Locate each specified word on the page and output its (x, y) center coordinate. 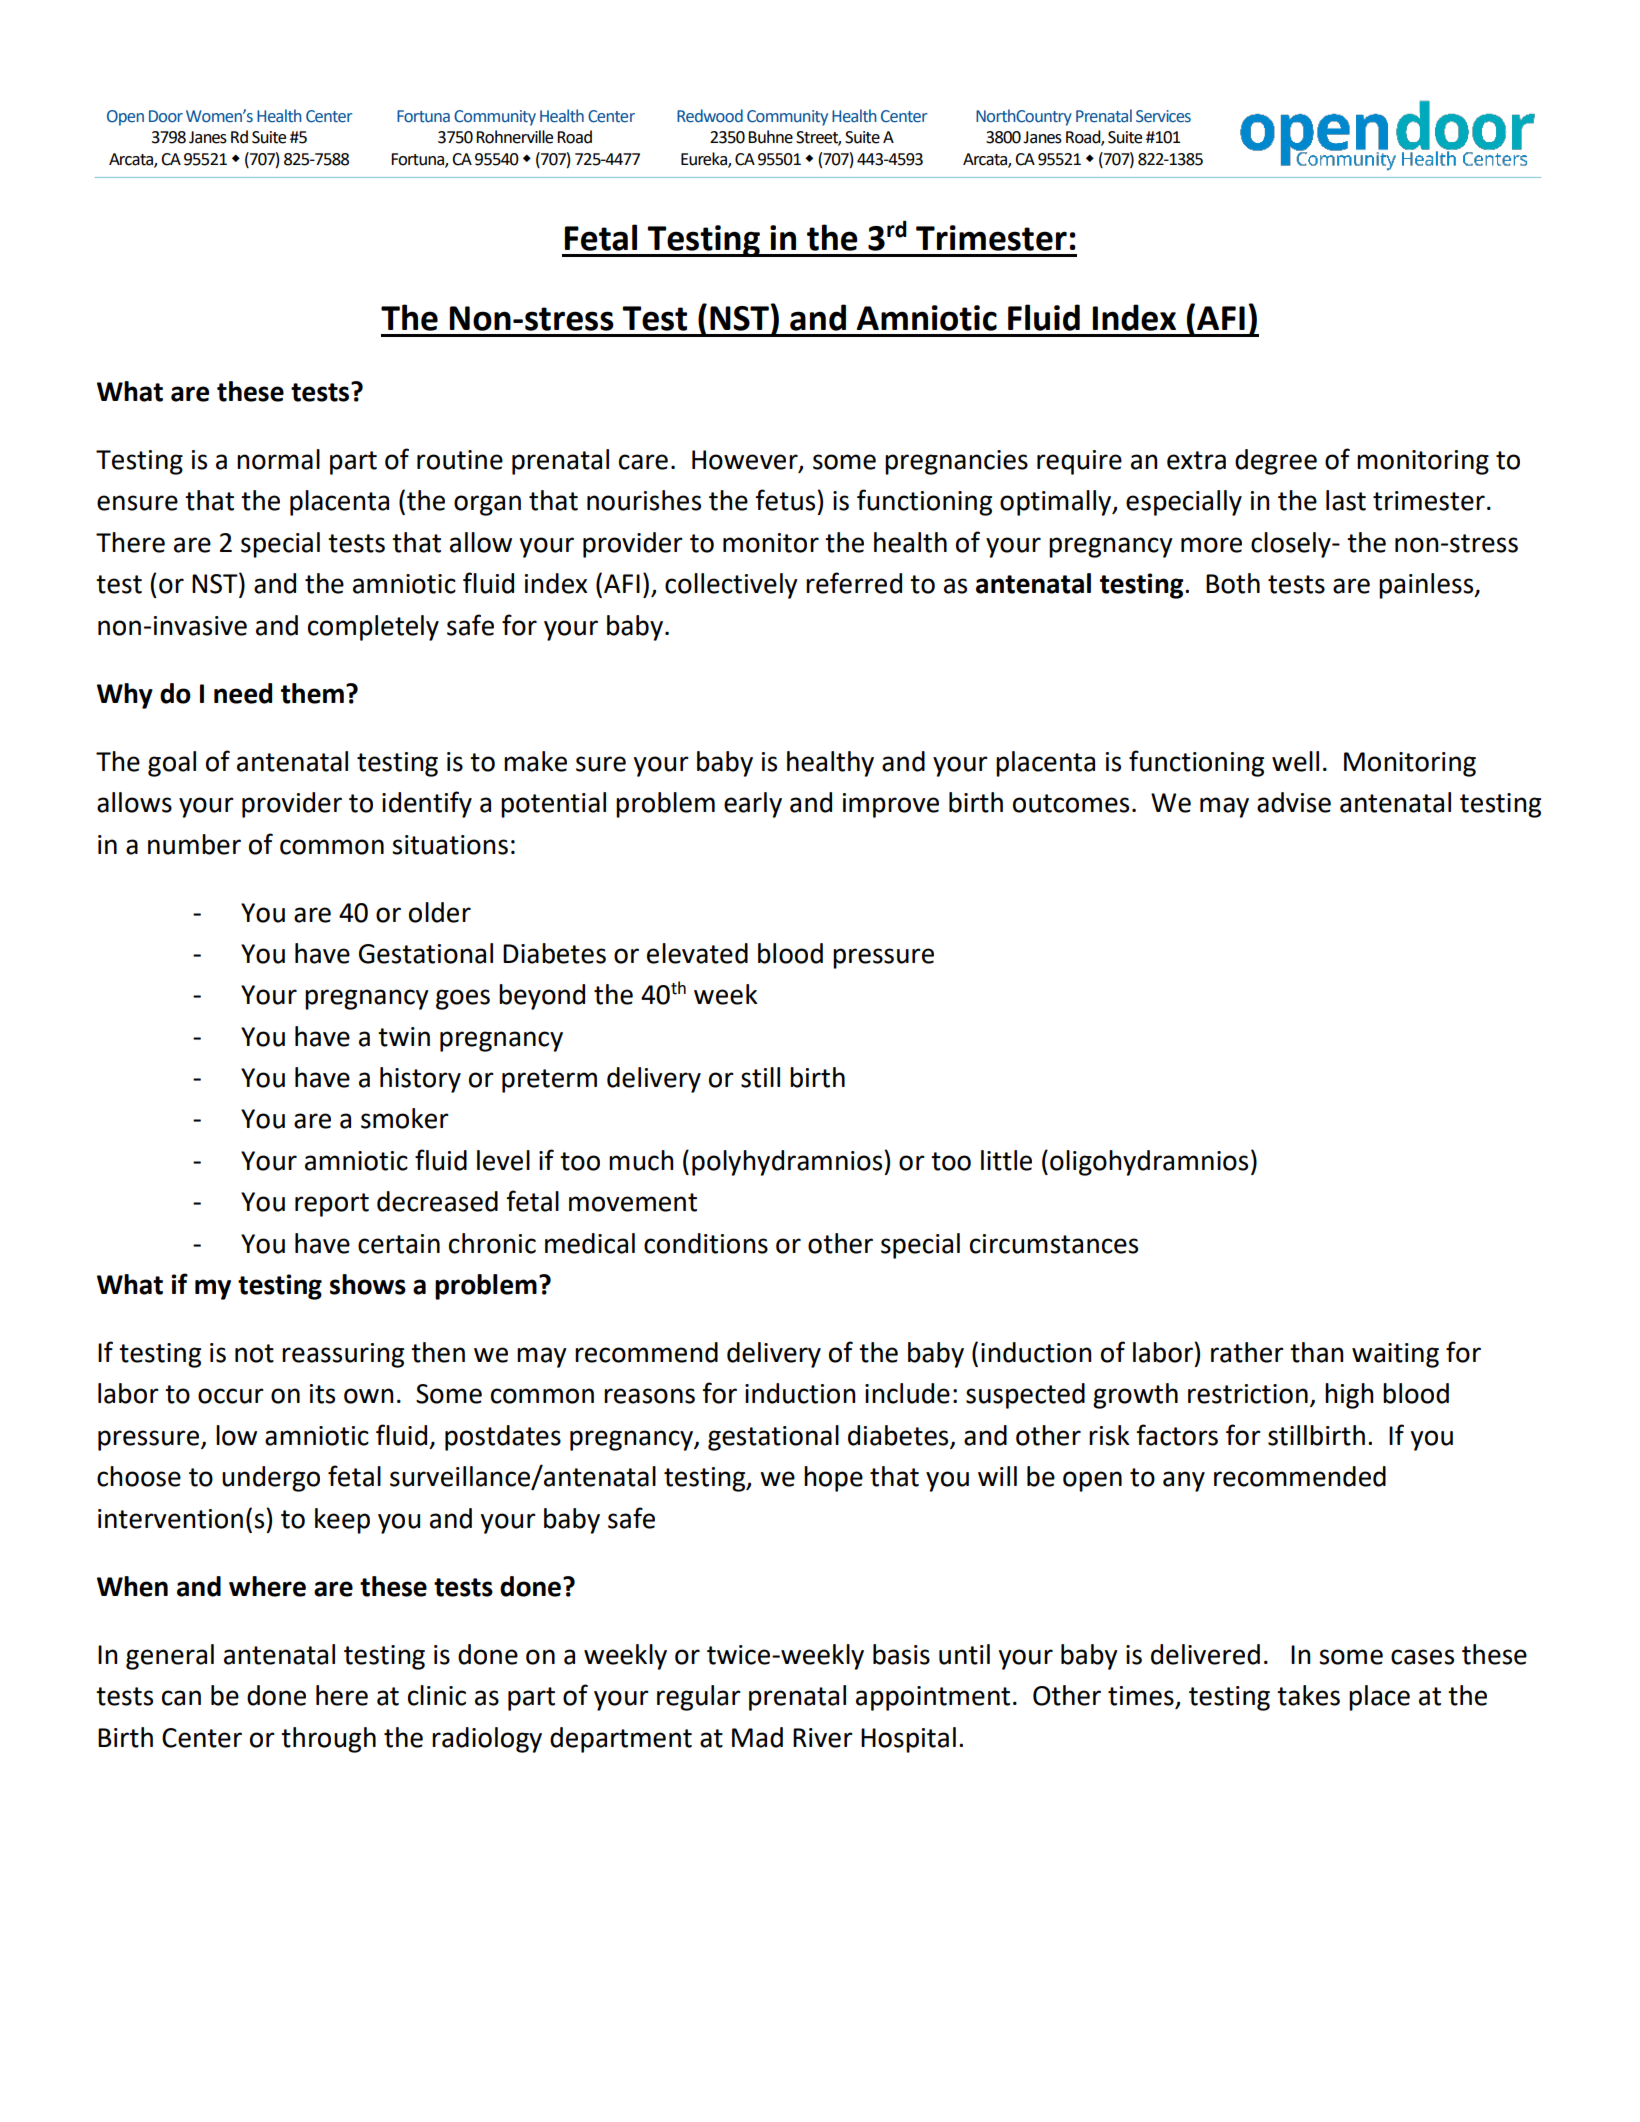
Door (166, 116)
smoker (405, 1118)
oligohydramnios (1149, 1163)
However (746, 460)
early (753, 805)
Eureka (705, 160)
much (641, 1160)
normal (278, 459)
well (1295, 761)
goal (172, 764)
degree (1276, 462)
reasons (649, 1396)
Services (1163, 116)
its (322, 1394)
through (328, 1740)
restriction (1248, 1394)
